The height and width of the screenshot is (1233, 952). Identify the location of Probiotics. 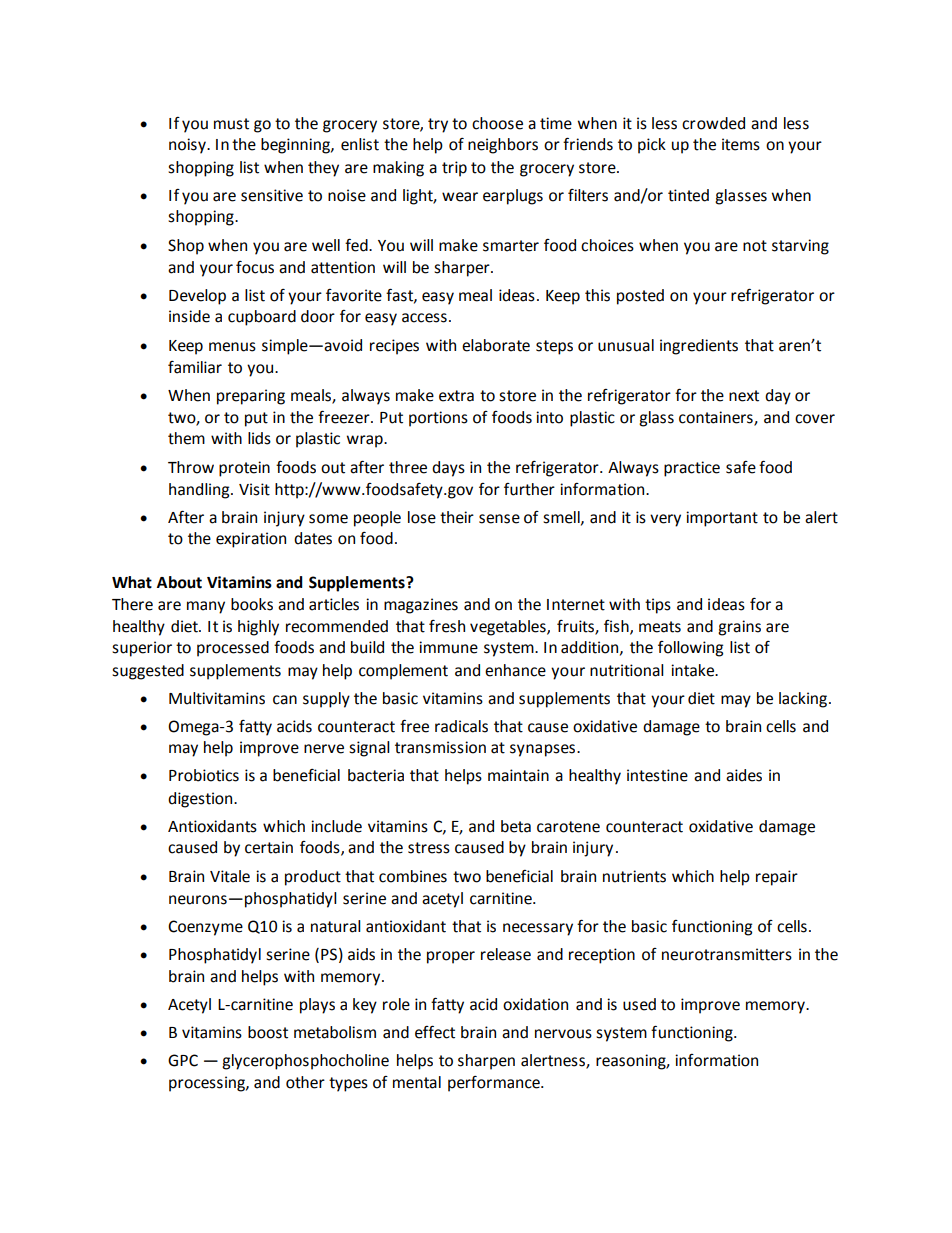
(204, 775).
